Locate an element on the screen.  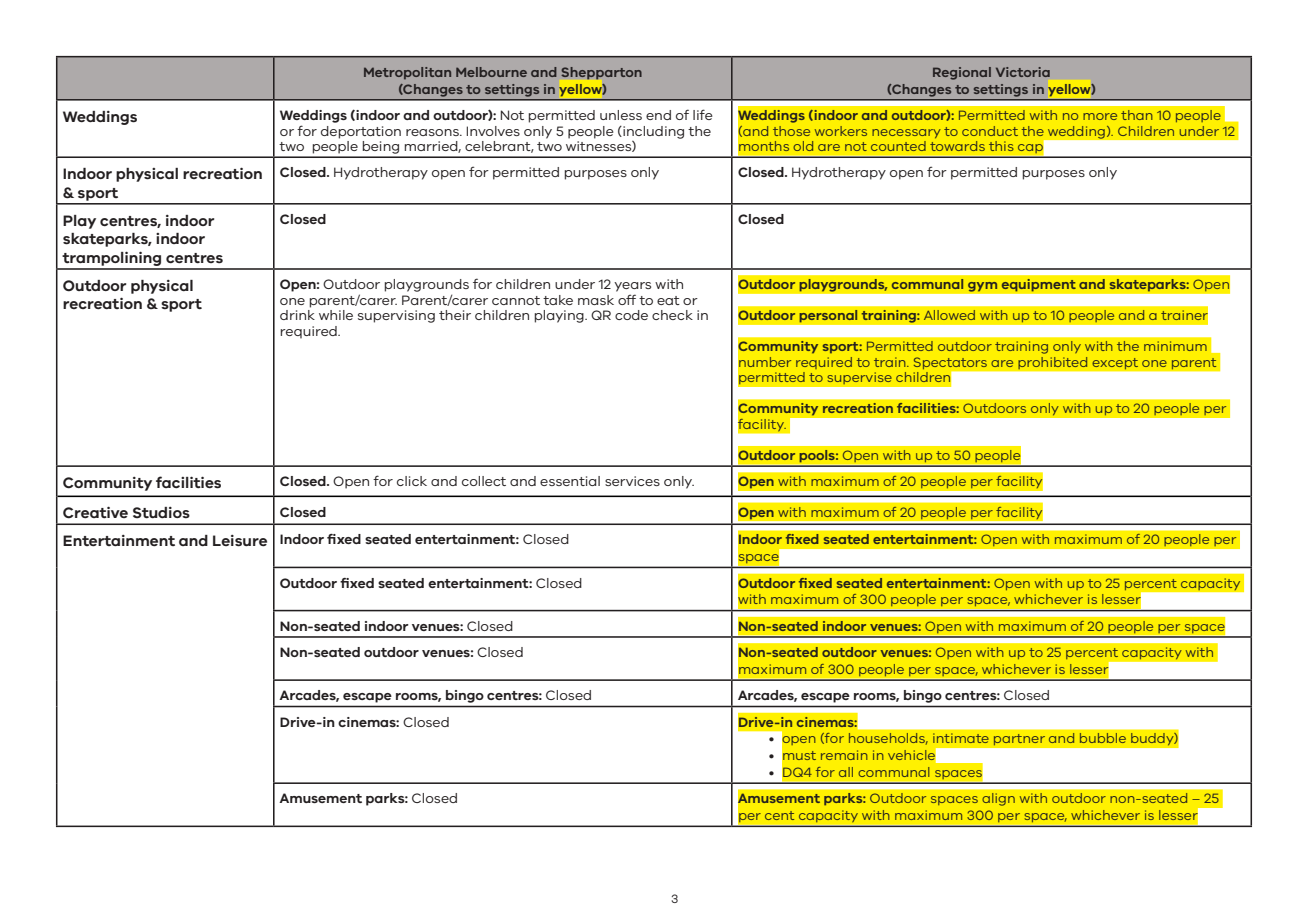
Victoria is located at coordinates (1023, 72).
